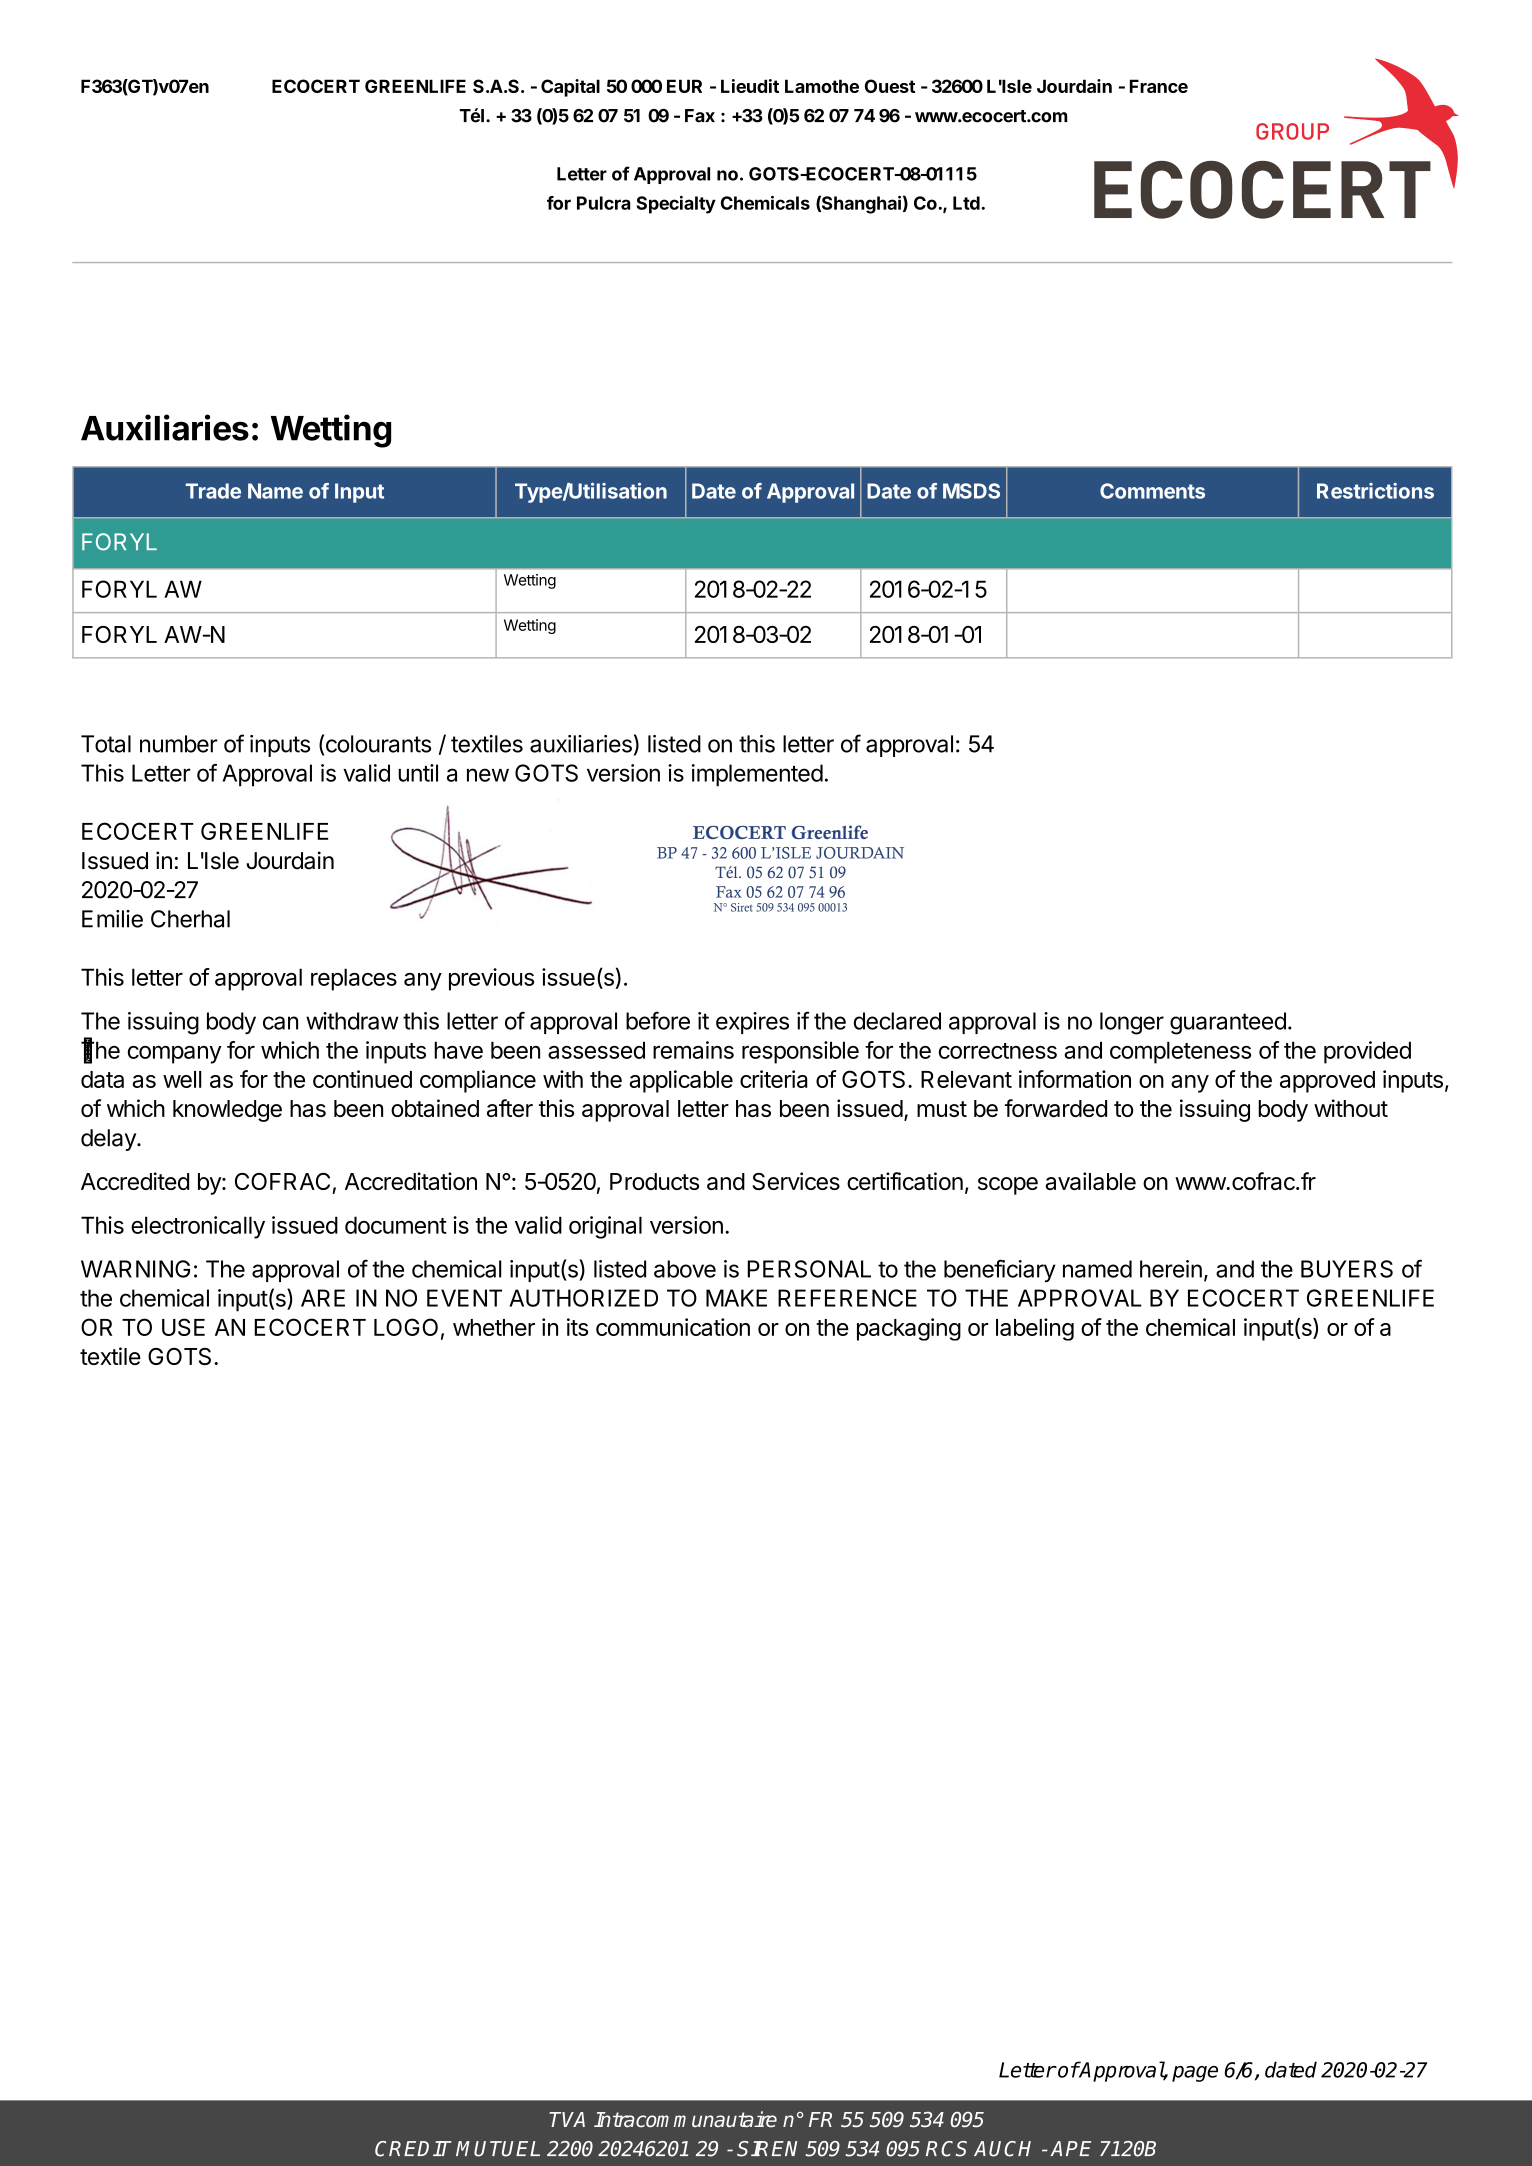  Describe the element at coordinates (1171, 1269) in the document. I see `herein` at that location.
